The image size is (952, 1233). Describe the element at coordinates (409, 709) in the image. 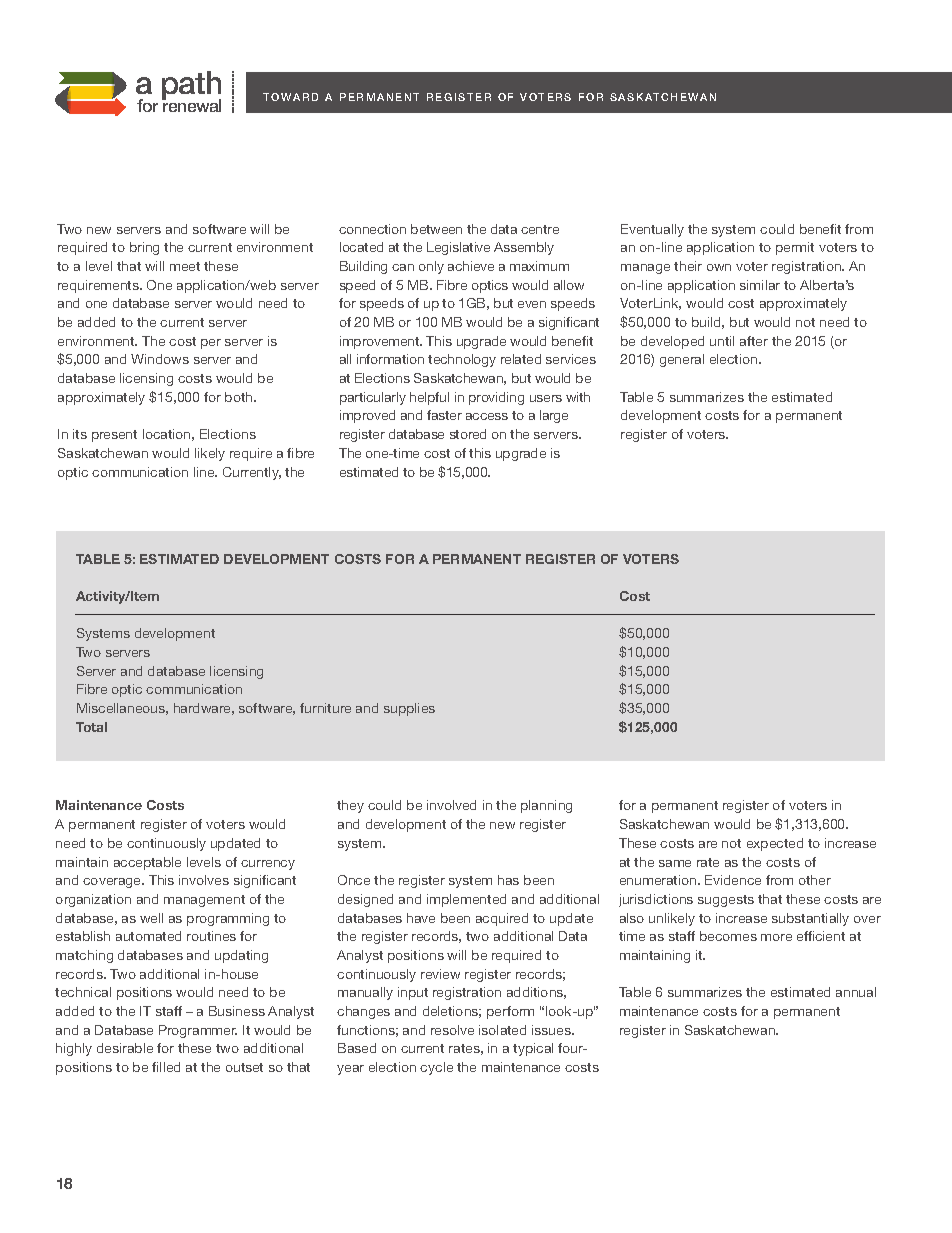

I see `supplies` at that location.
